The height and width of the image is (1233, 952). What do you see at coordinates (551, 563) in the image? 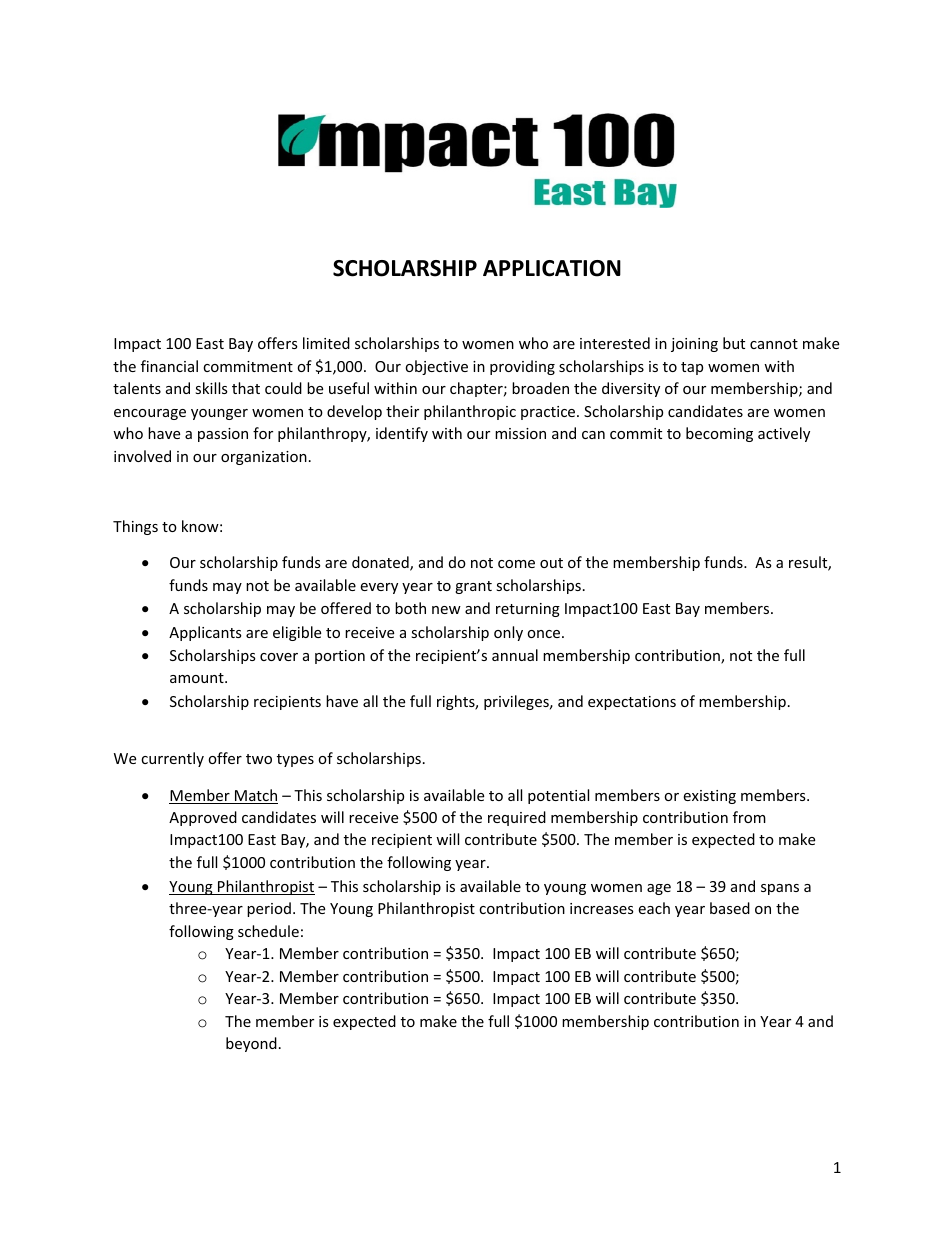
I see `out` at bounding box center [551, 563].
